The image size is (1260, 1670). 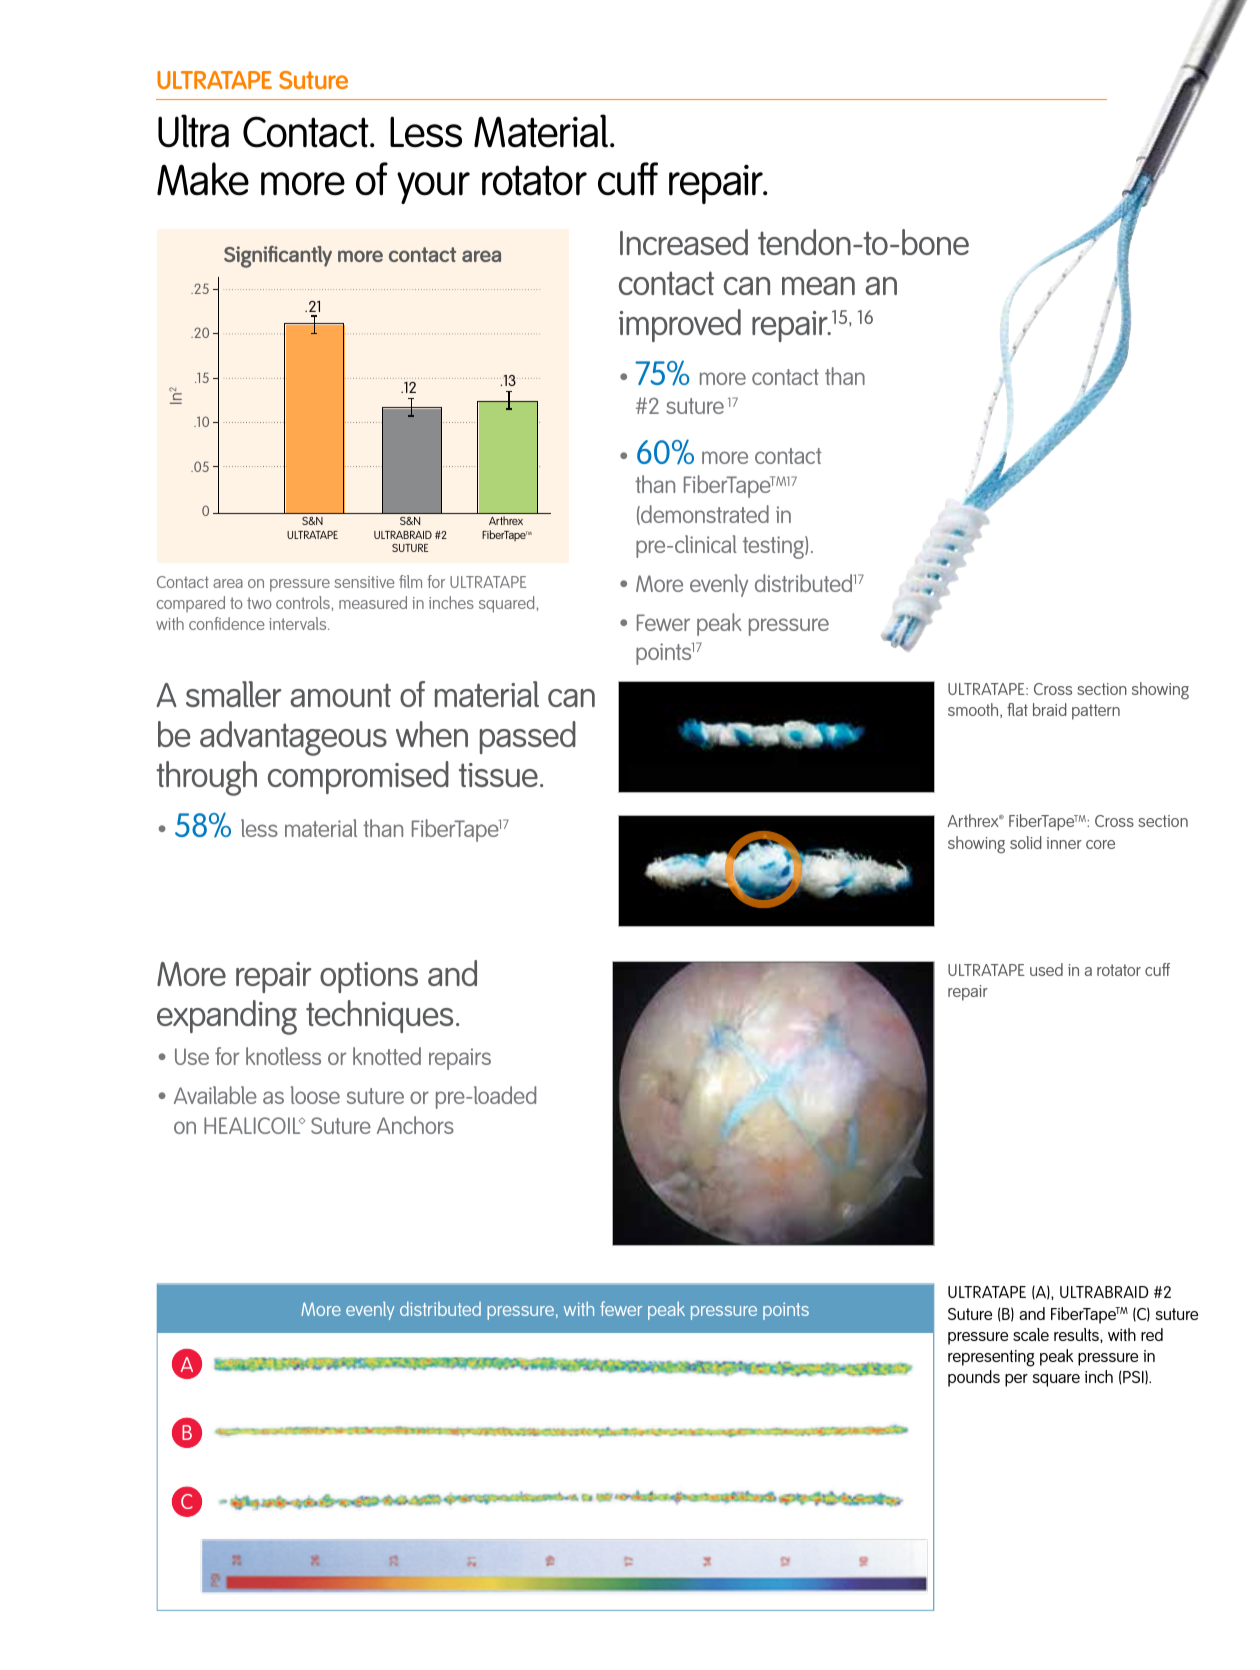 I want to click on techniques, so click(x=379, y=1016).
